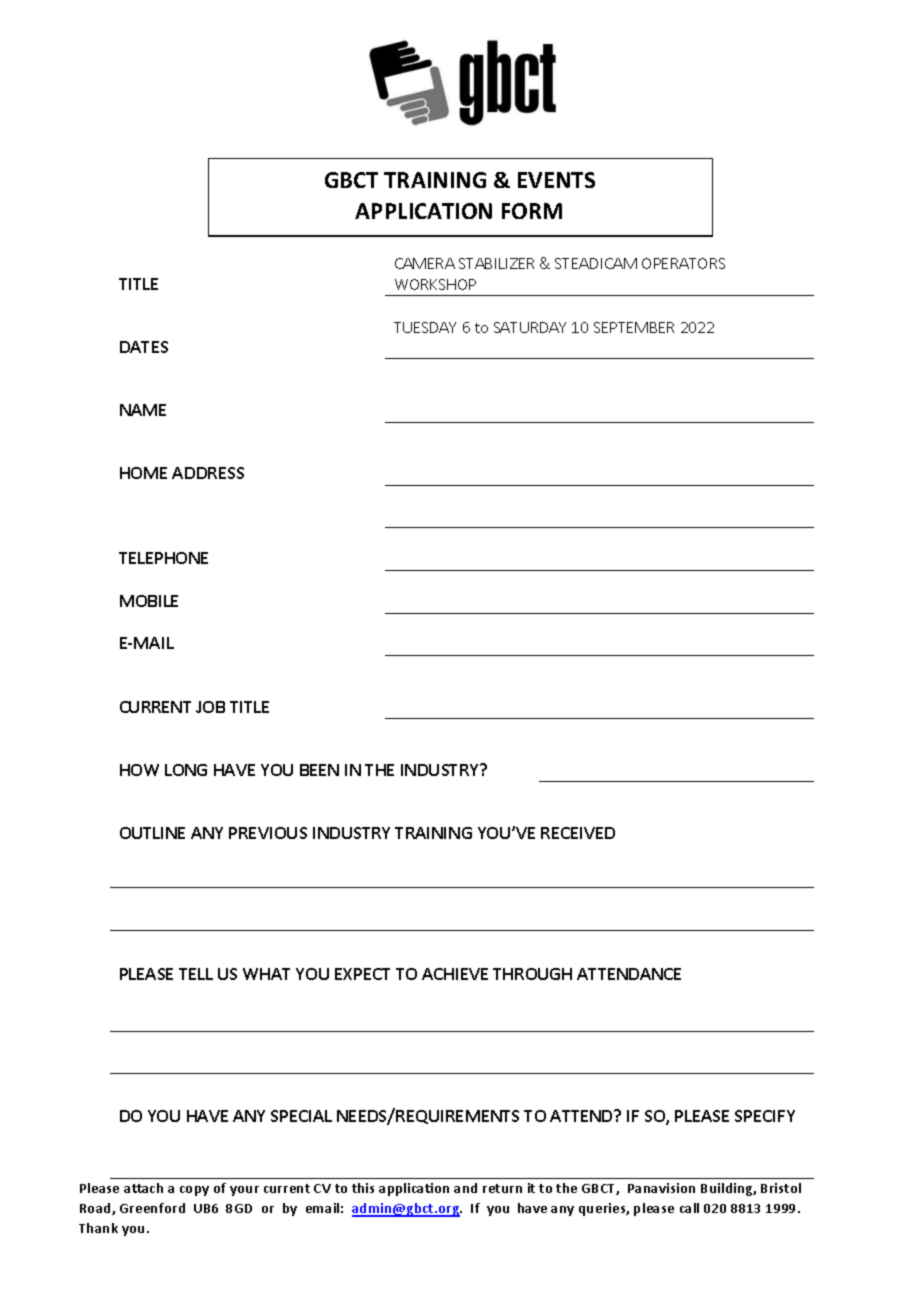 The width and height of the screenshot is (924, 1308). What do you see at coordinates (210, 707) in the screenshot?
I see `JOB` at bounding box center [210, 707].
